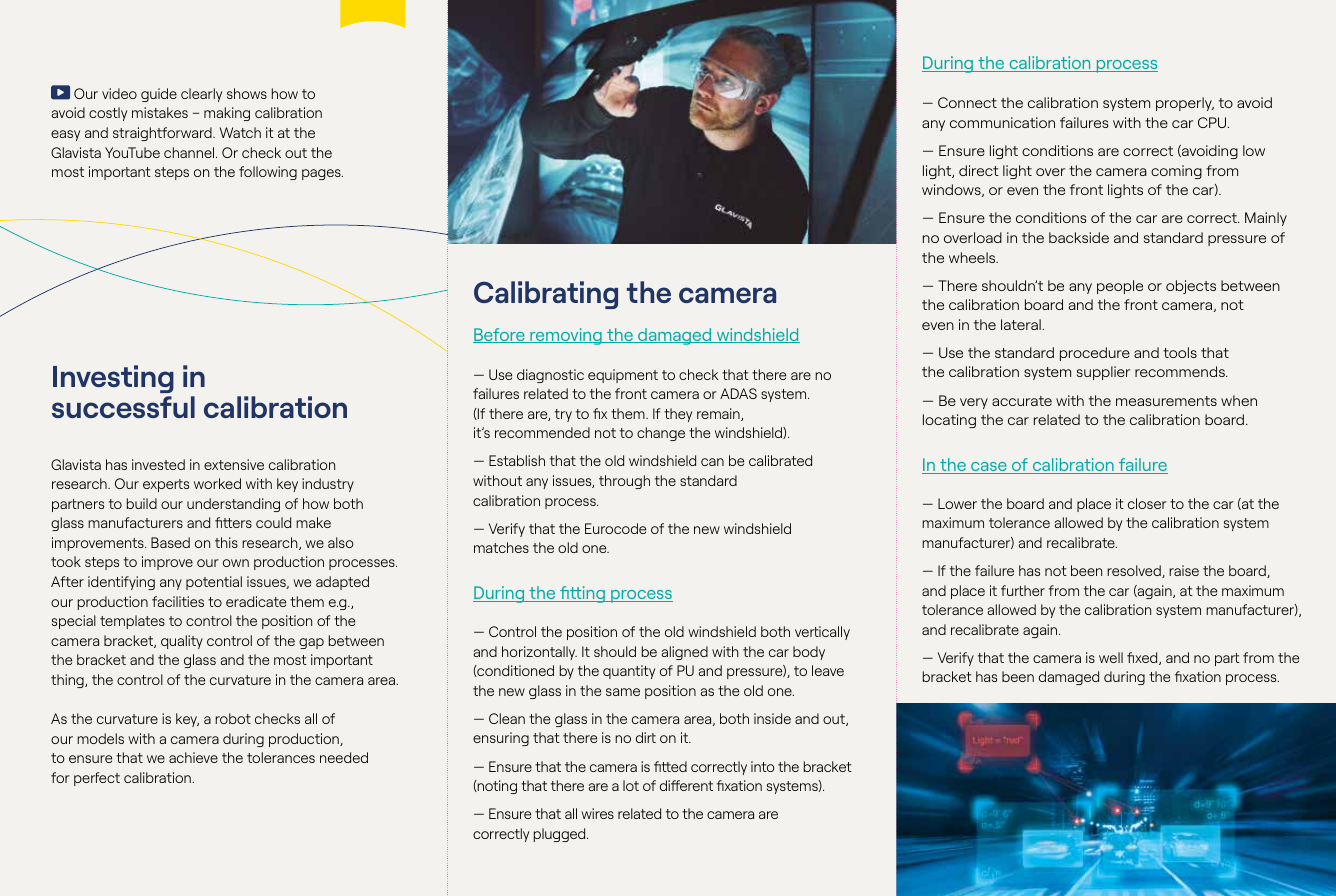 Image resolution: width=1336 pixels, height=896 pixels. What do you see at coordinates (1185, 104) in the screenshot?
I see `properly` at bounding box center [1185, 104].
